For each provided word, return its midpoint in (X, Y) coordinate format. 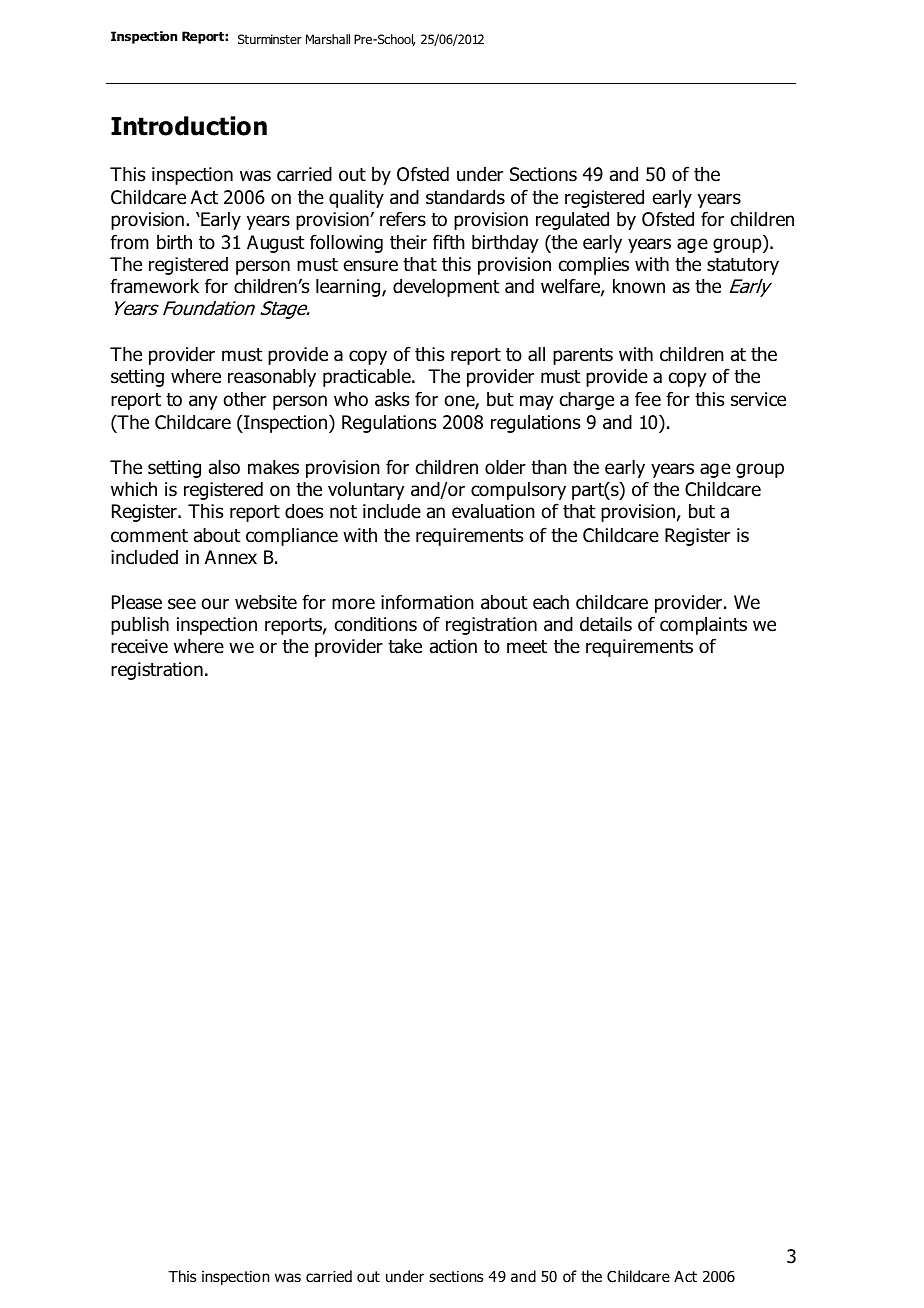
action (453, 646)
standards (465, 197)
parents (583, 356)
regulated (572, 221)
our (215, 604)
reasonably (272, 378)
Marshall (328, 39)
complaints (703, 626)
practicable (368, 378)
